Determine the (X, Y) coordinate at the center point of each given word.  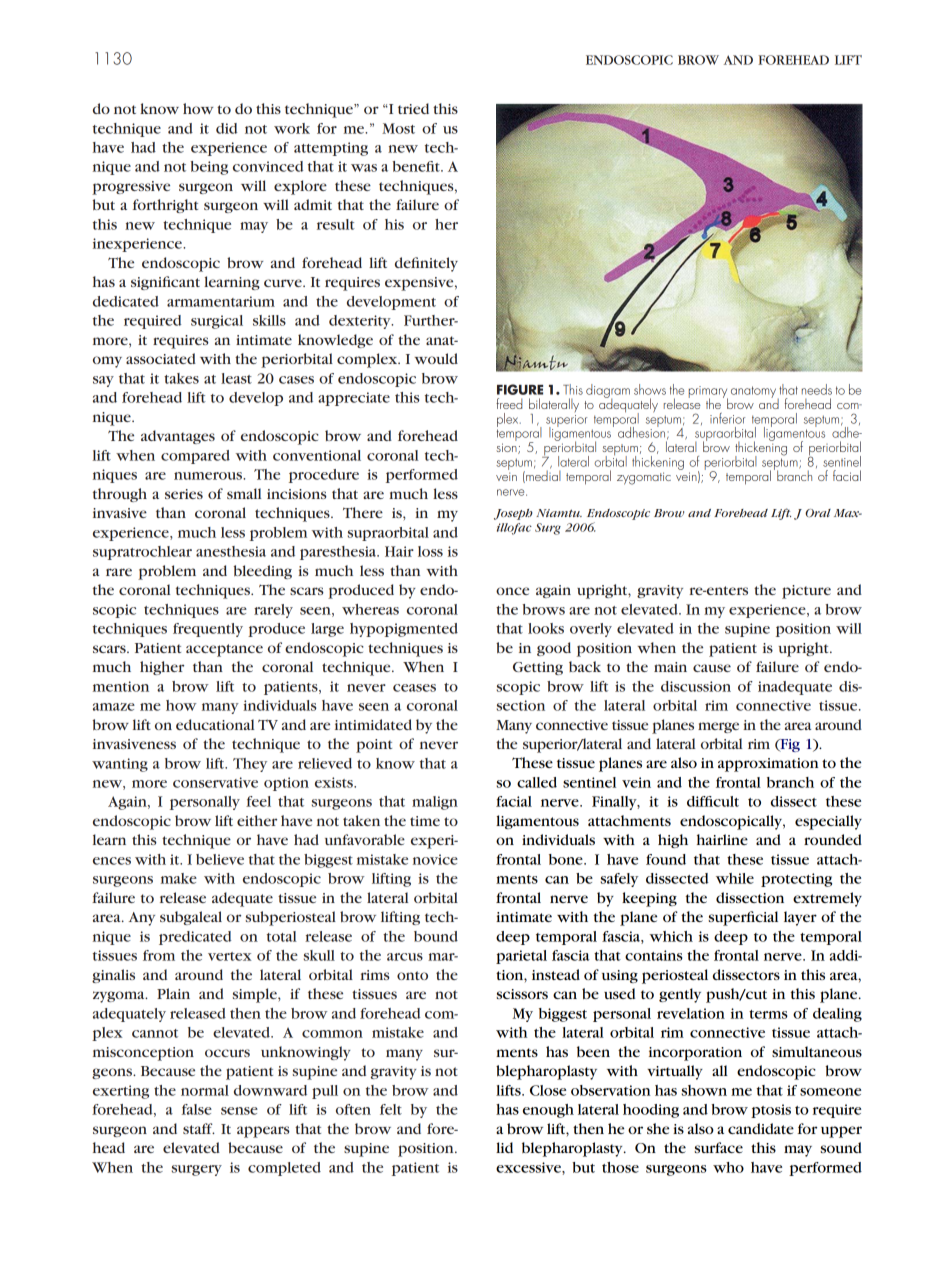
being (209, 168)
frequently (208, 630)
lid (504, 1147)
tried (413, 108)
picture (806, 592)
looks (546, 628)
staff (199, 1128)
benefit (417, 166)
